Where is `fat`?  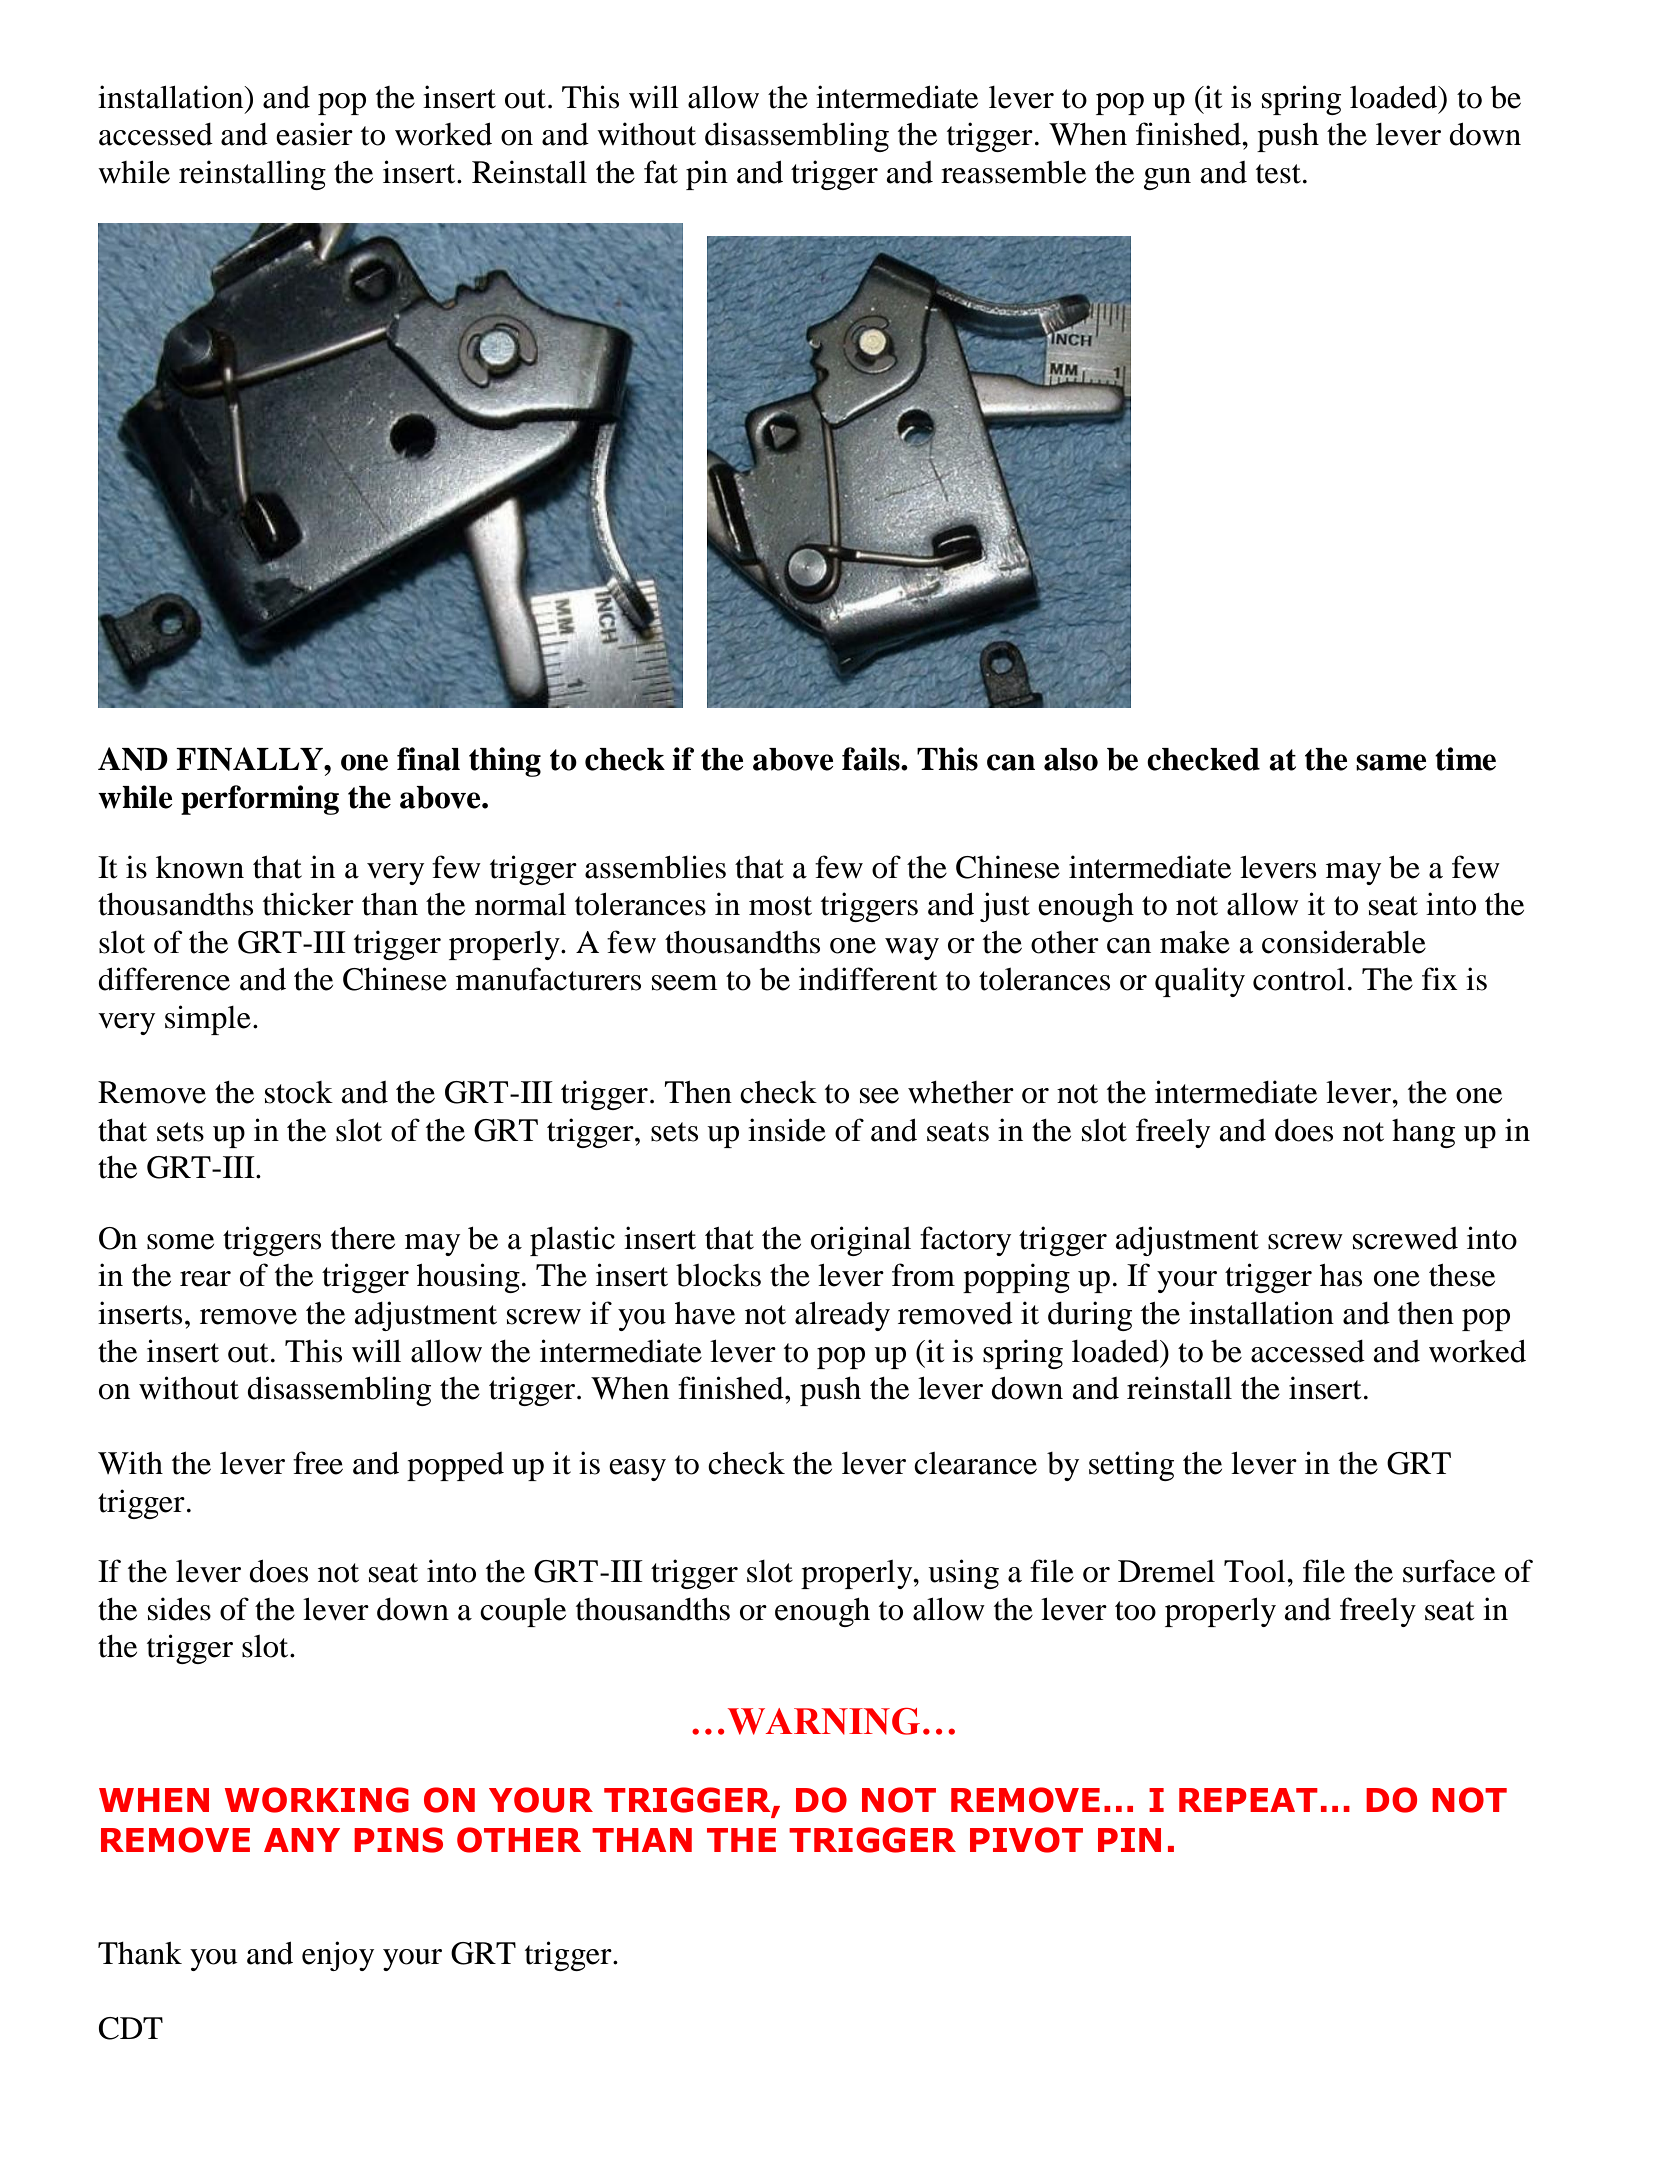
fat is located at coordinates (661, 172).
